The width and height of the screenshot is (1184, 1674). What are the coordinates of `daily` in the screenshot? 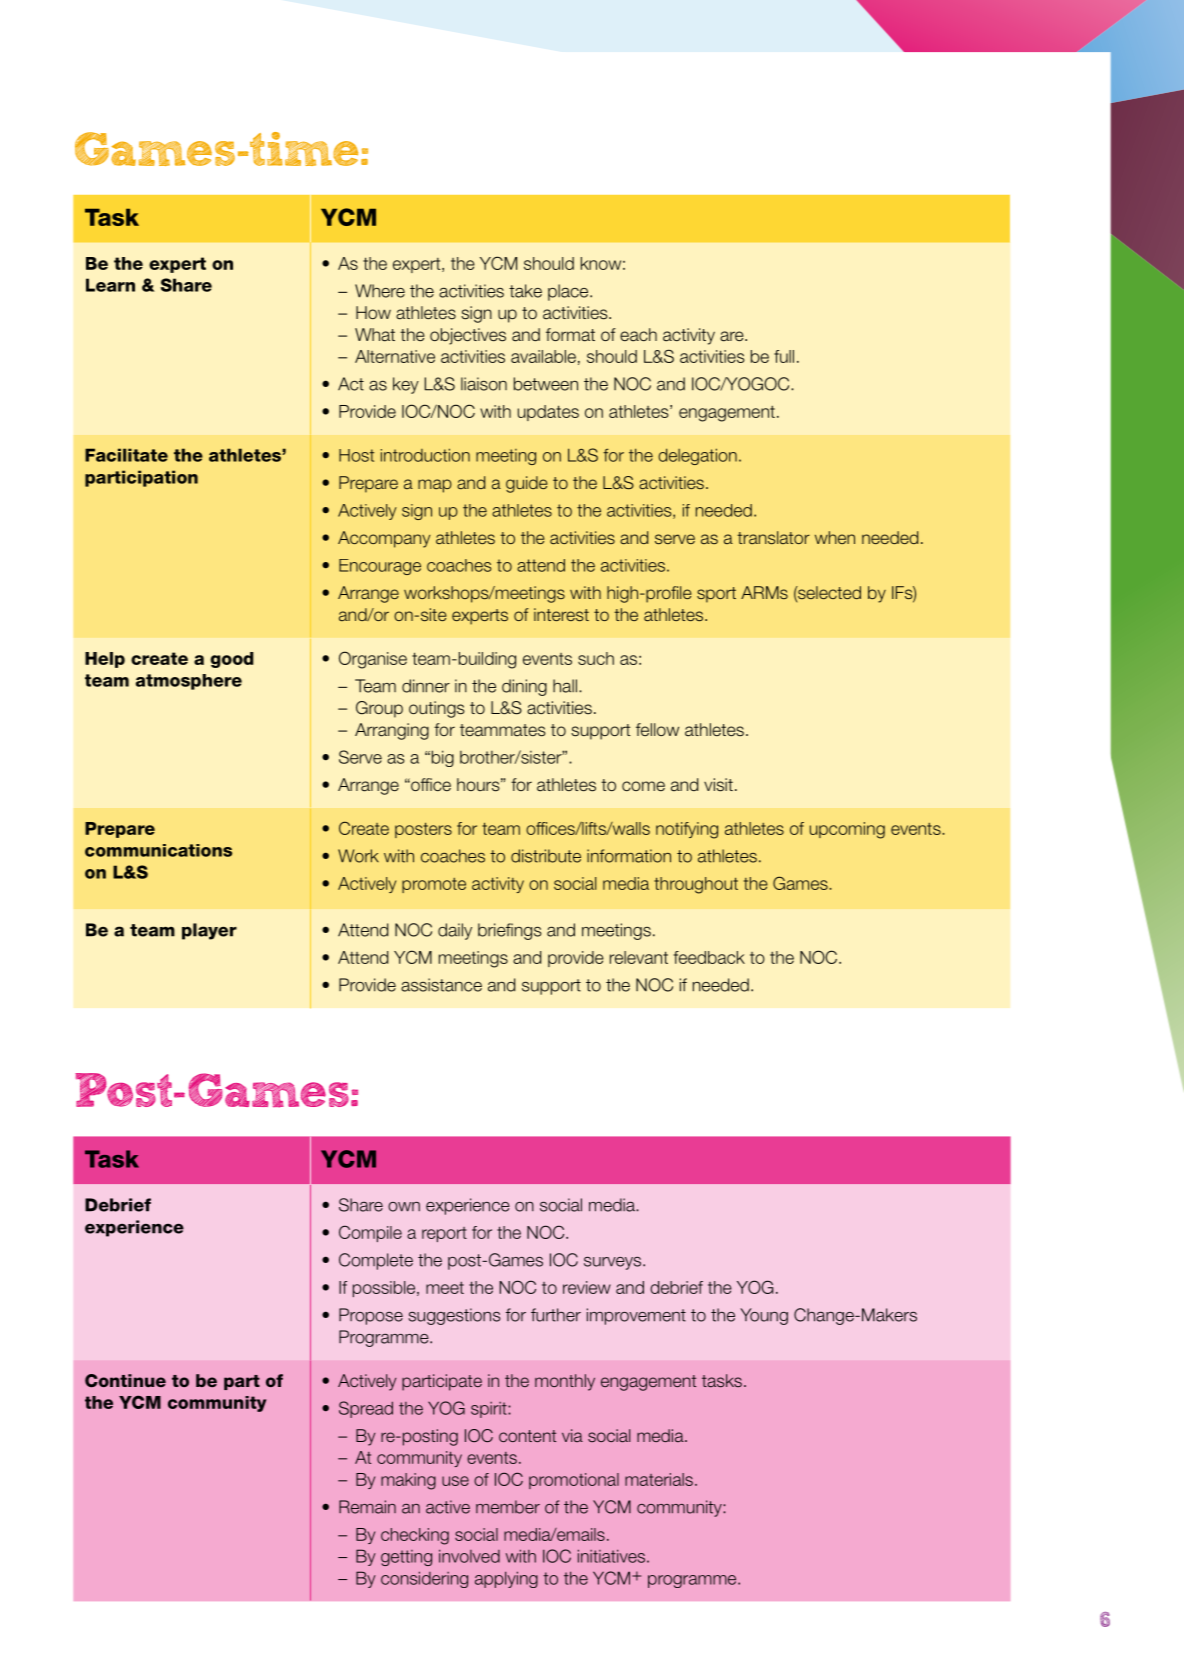 It's located at (455, 931).
